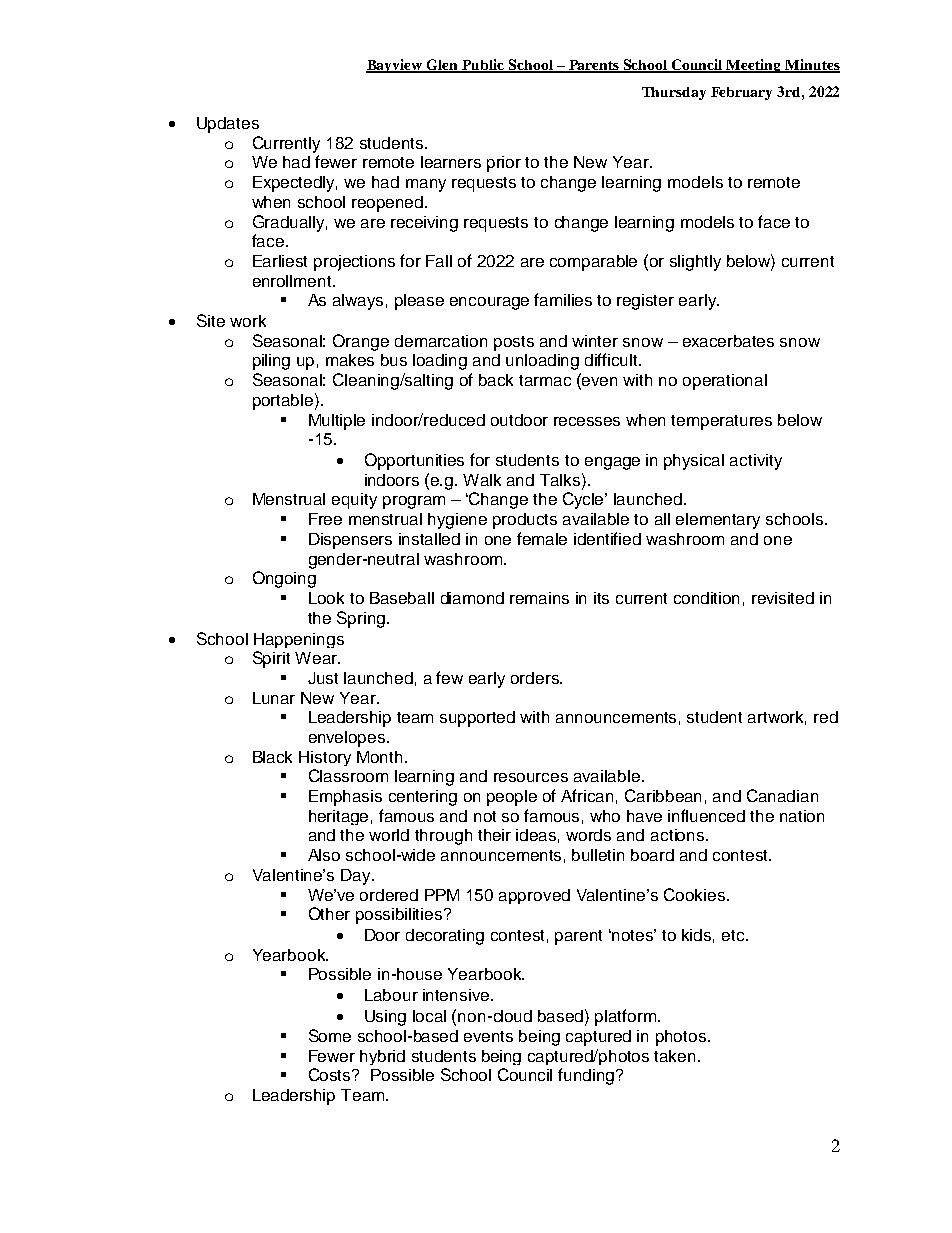 The height and width of the screenshot is (1233, 952). I want to click on Updates, so click(228, 125).
